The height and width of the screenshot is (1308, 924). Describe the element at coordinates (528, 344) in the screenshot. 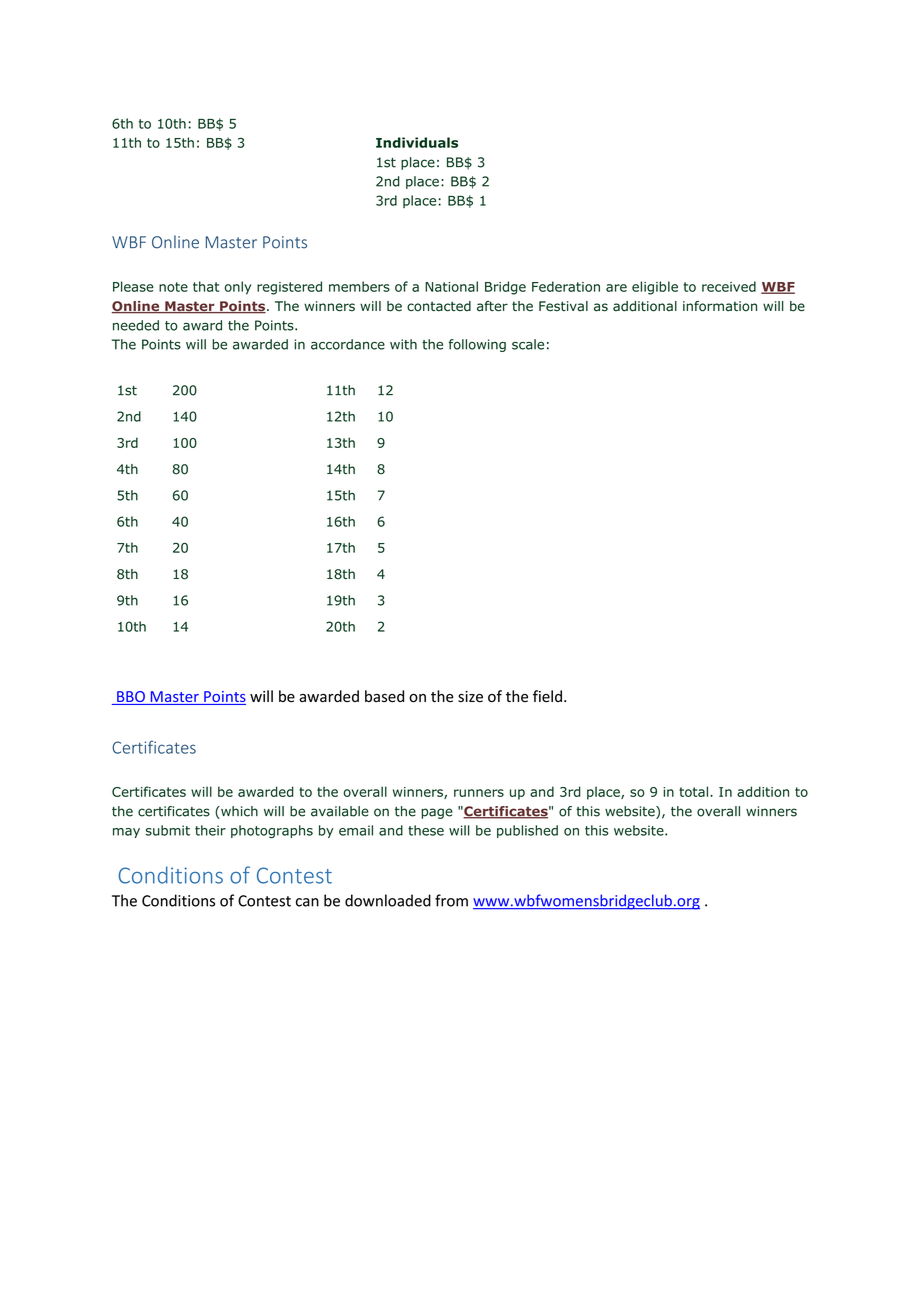

I see `scale` at that location.
